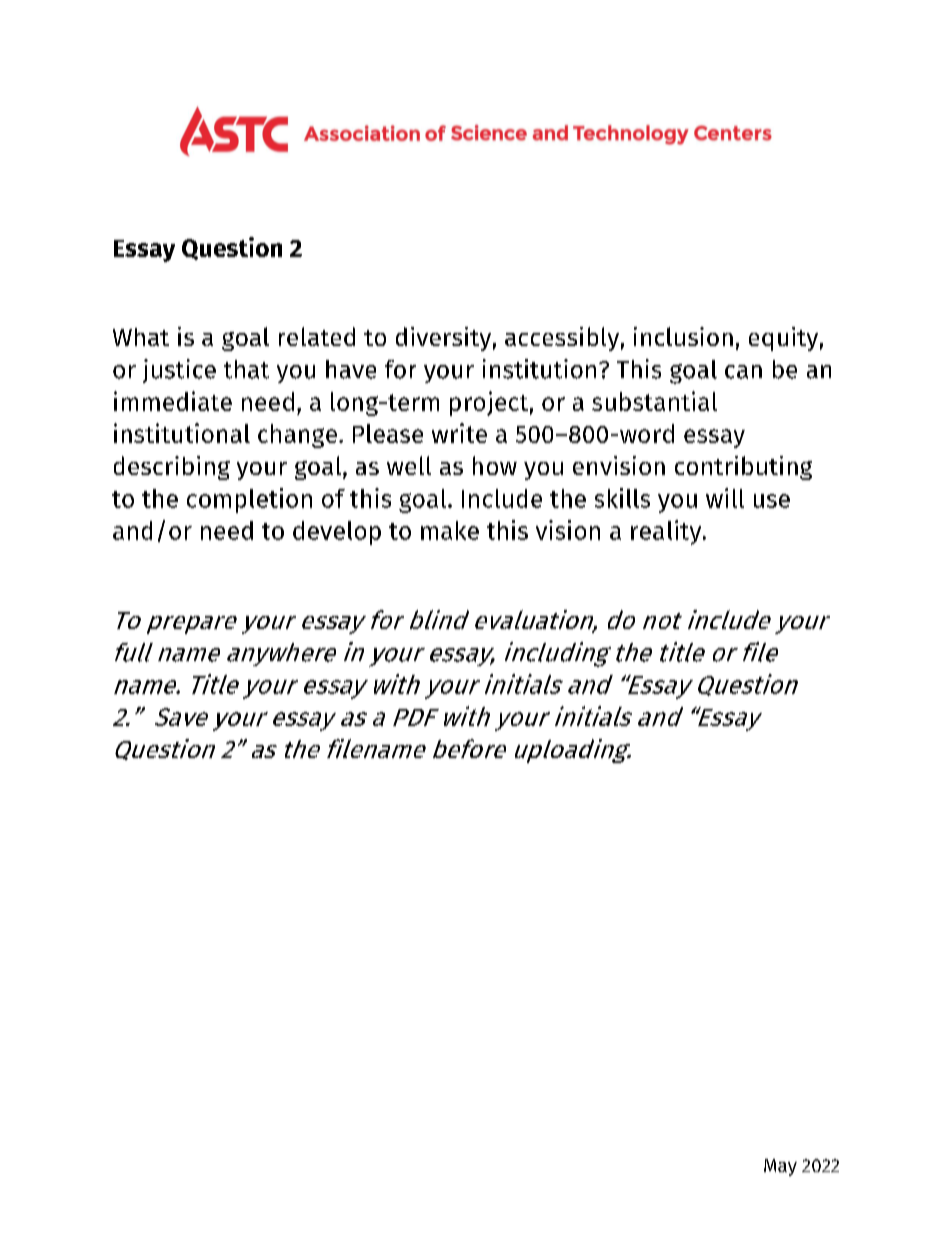  Describe the element at coordinates (725, 498) in the screenshot. I see `will` at that location.
